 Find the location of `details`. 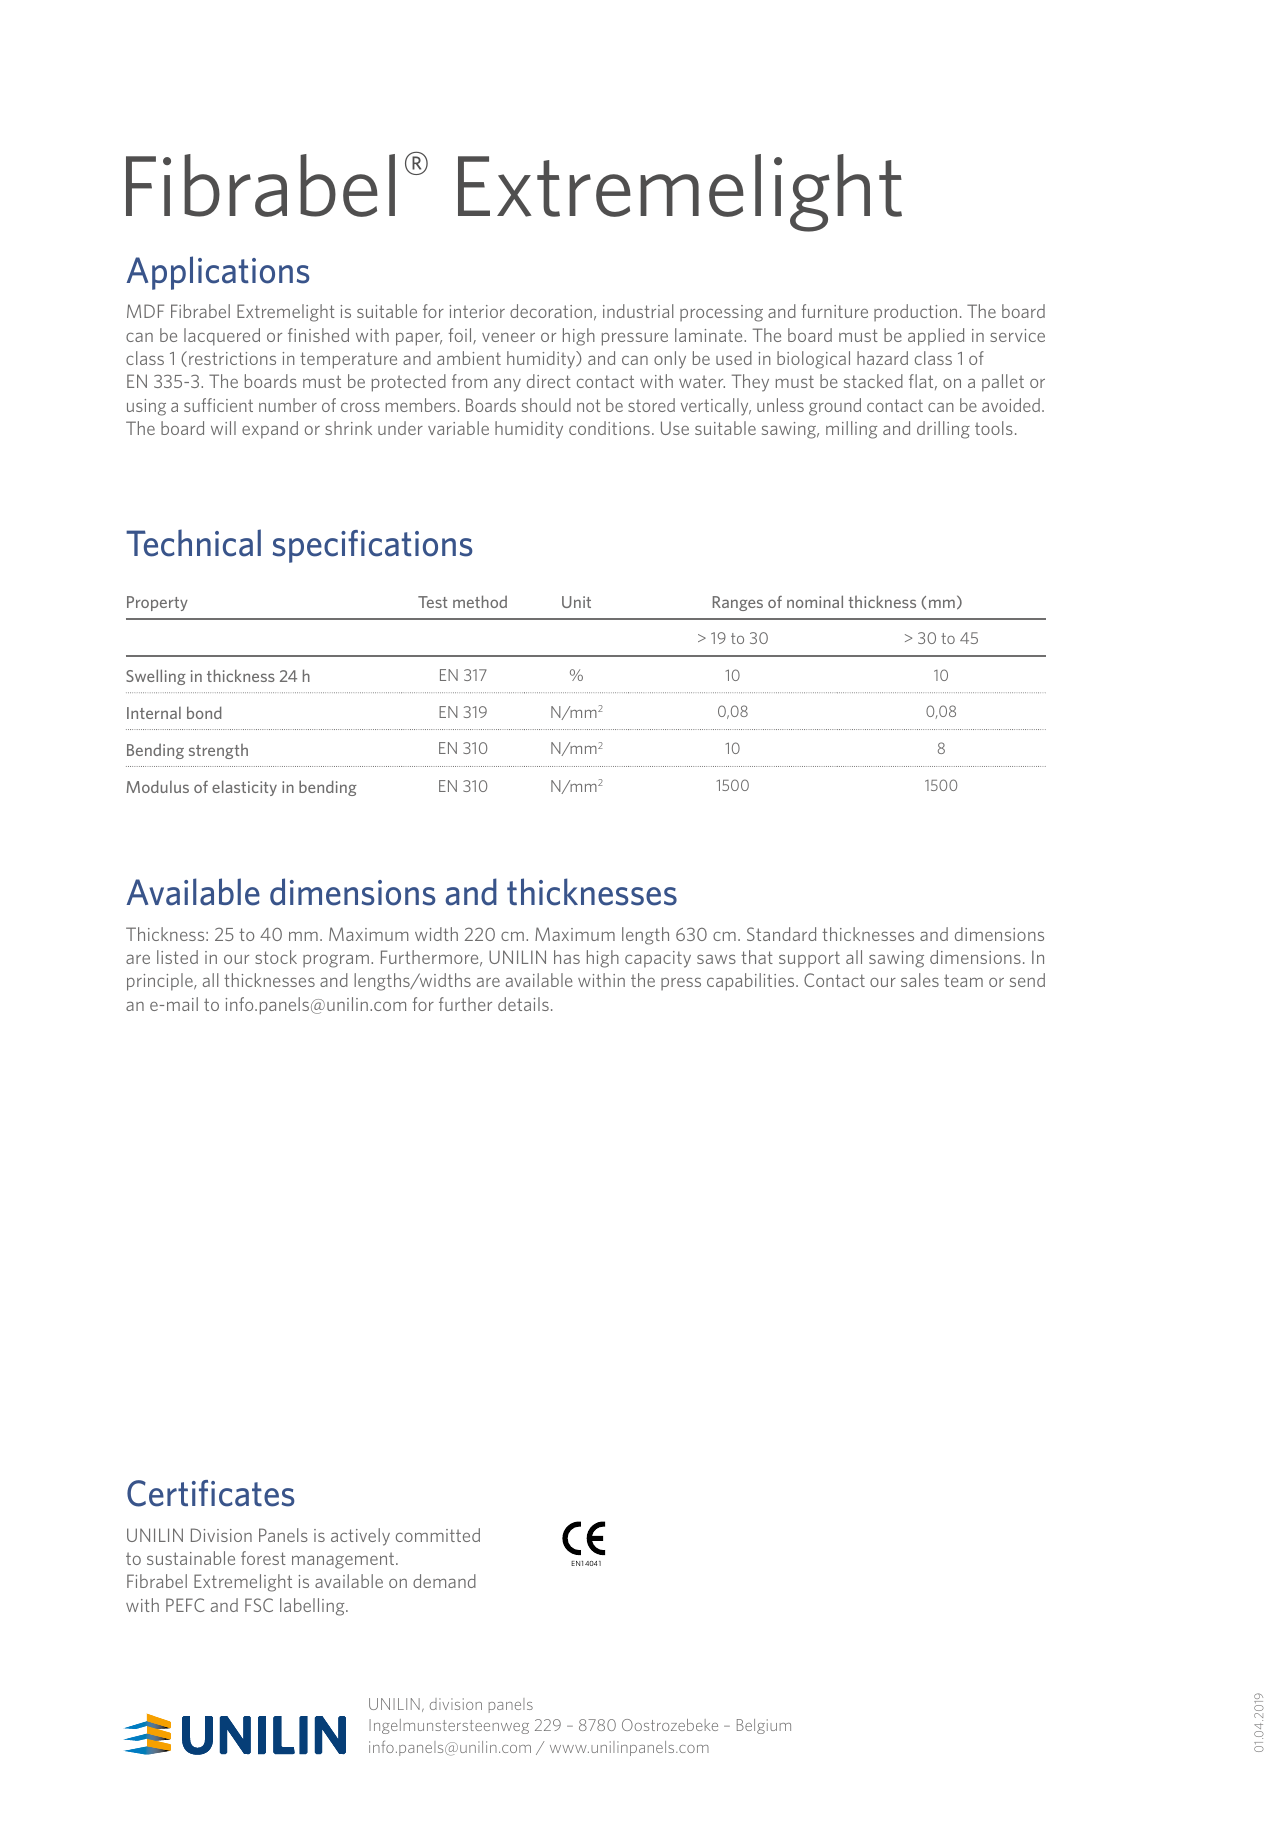

details is located at coordinates (523, 1004).
